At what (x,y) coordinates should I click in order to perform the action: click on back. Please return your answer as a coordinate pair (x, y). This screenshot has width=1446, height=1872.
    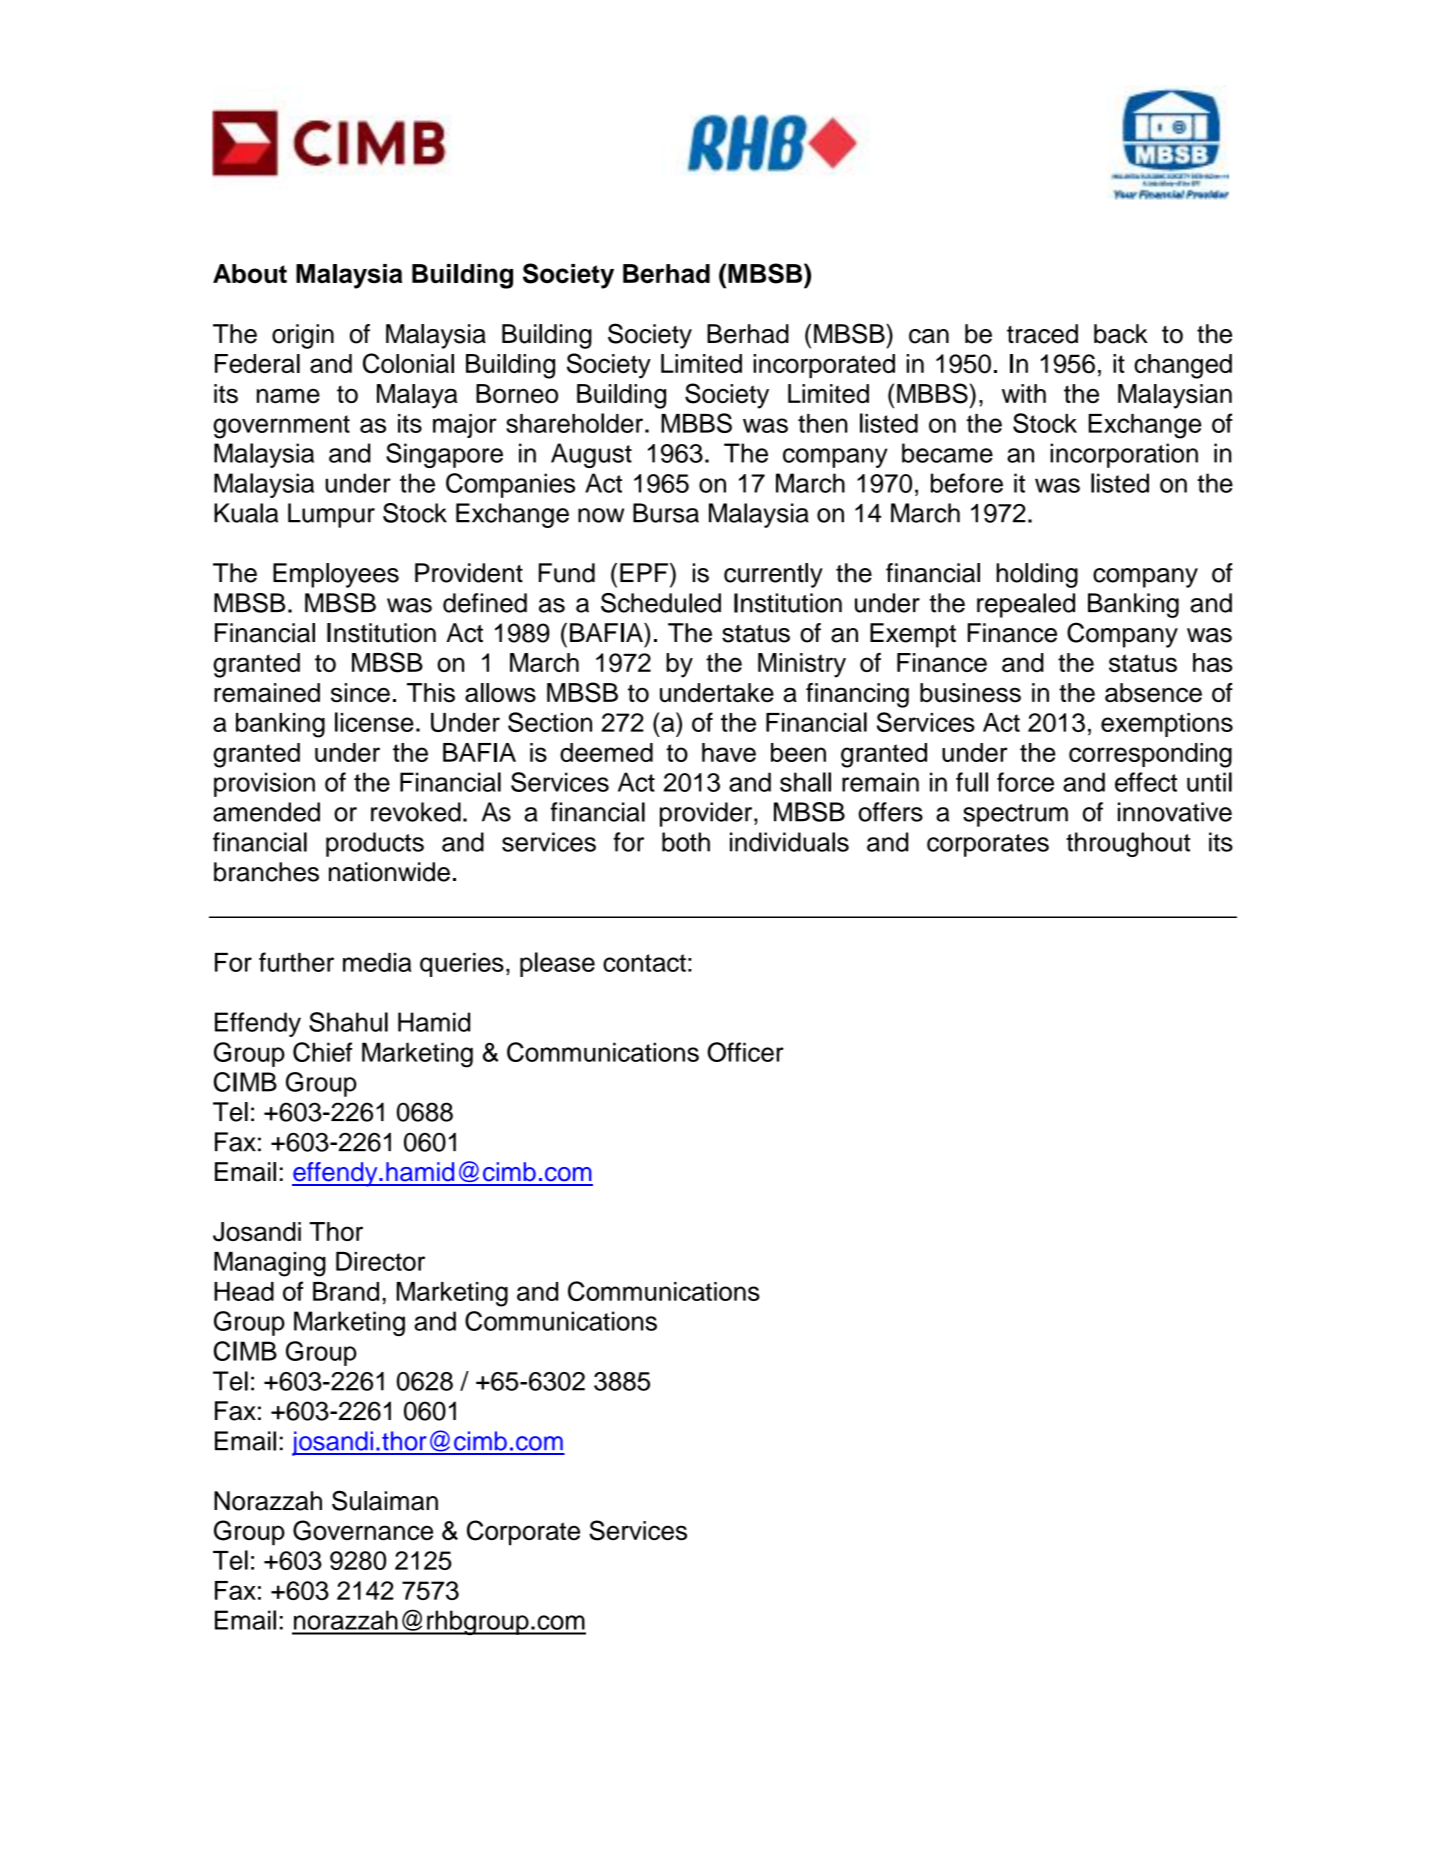
    Looking at the image, I should click on (1121, 334).
